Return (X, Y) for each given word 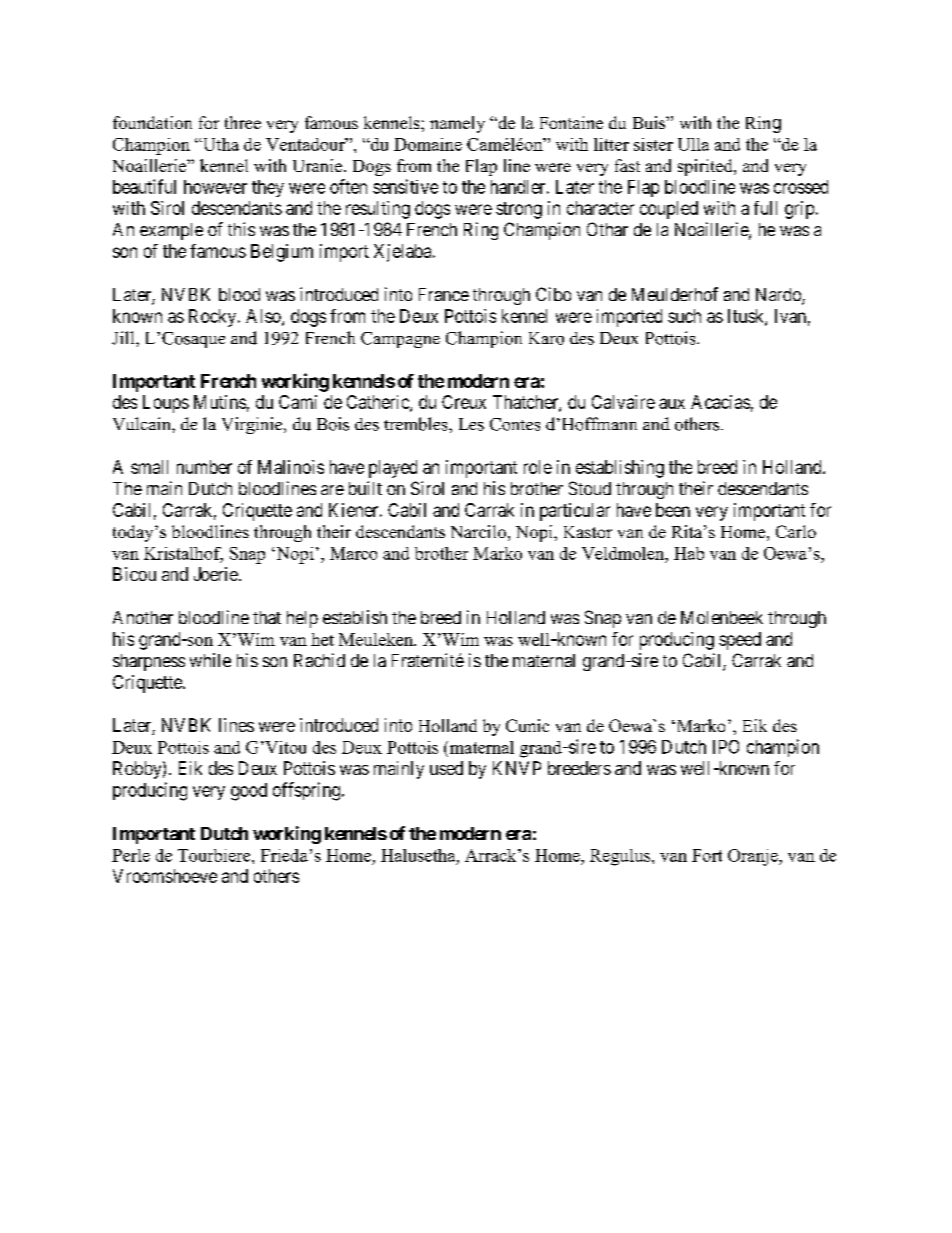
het (322, 639)
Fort (707, 855)
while (210, 660)
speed (740, 641)
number (204, 467)
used (446, 768)
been (673, 510)
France (444, 294)
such (684, 316)
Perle (131, 855)
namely (457, 124)
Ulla (693, 144)
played (393, 469)
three (243, 122)
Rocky (214, 318)
